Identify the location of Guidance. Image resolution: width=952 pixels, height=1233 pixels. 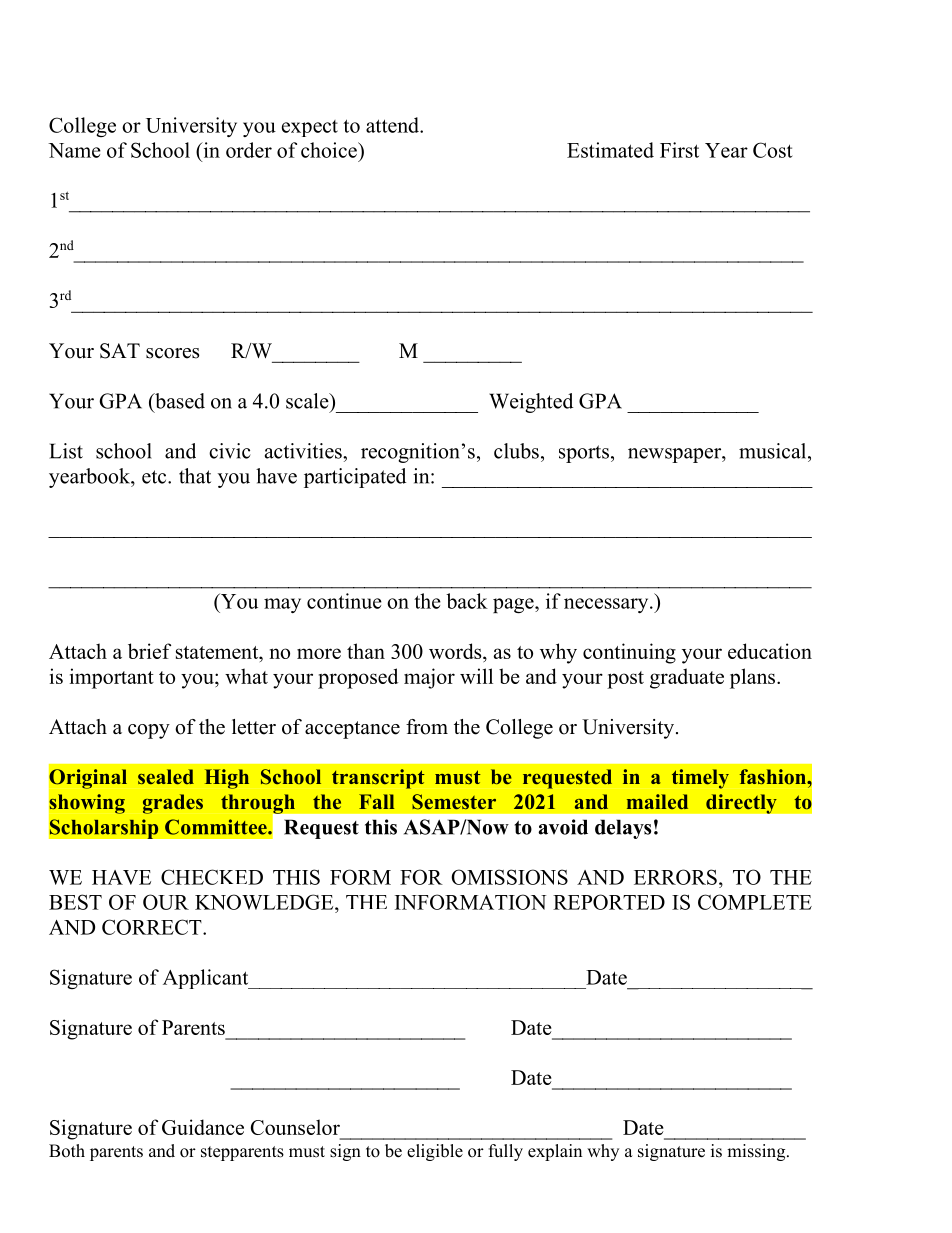
(203, 1127).
